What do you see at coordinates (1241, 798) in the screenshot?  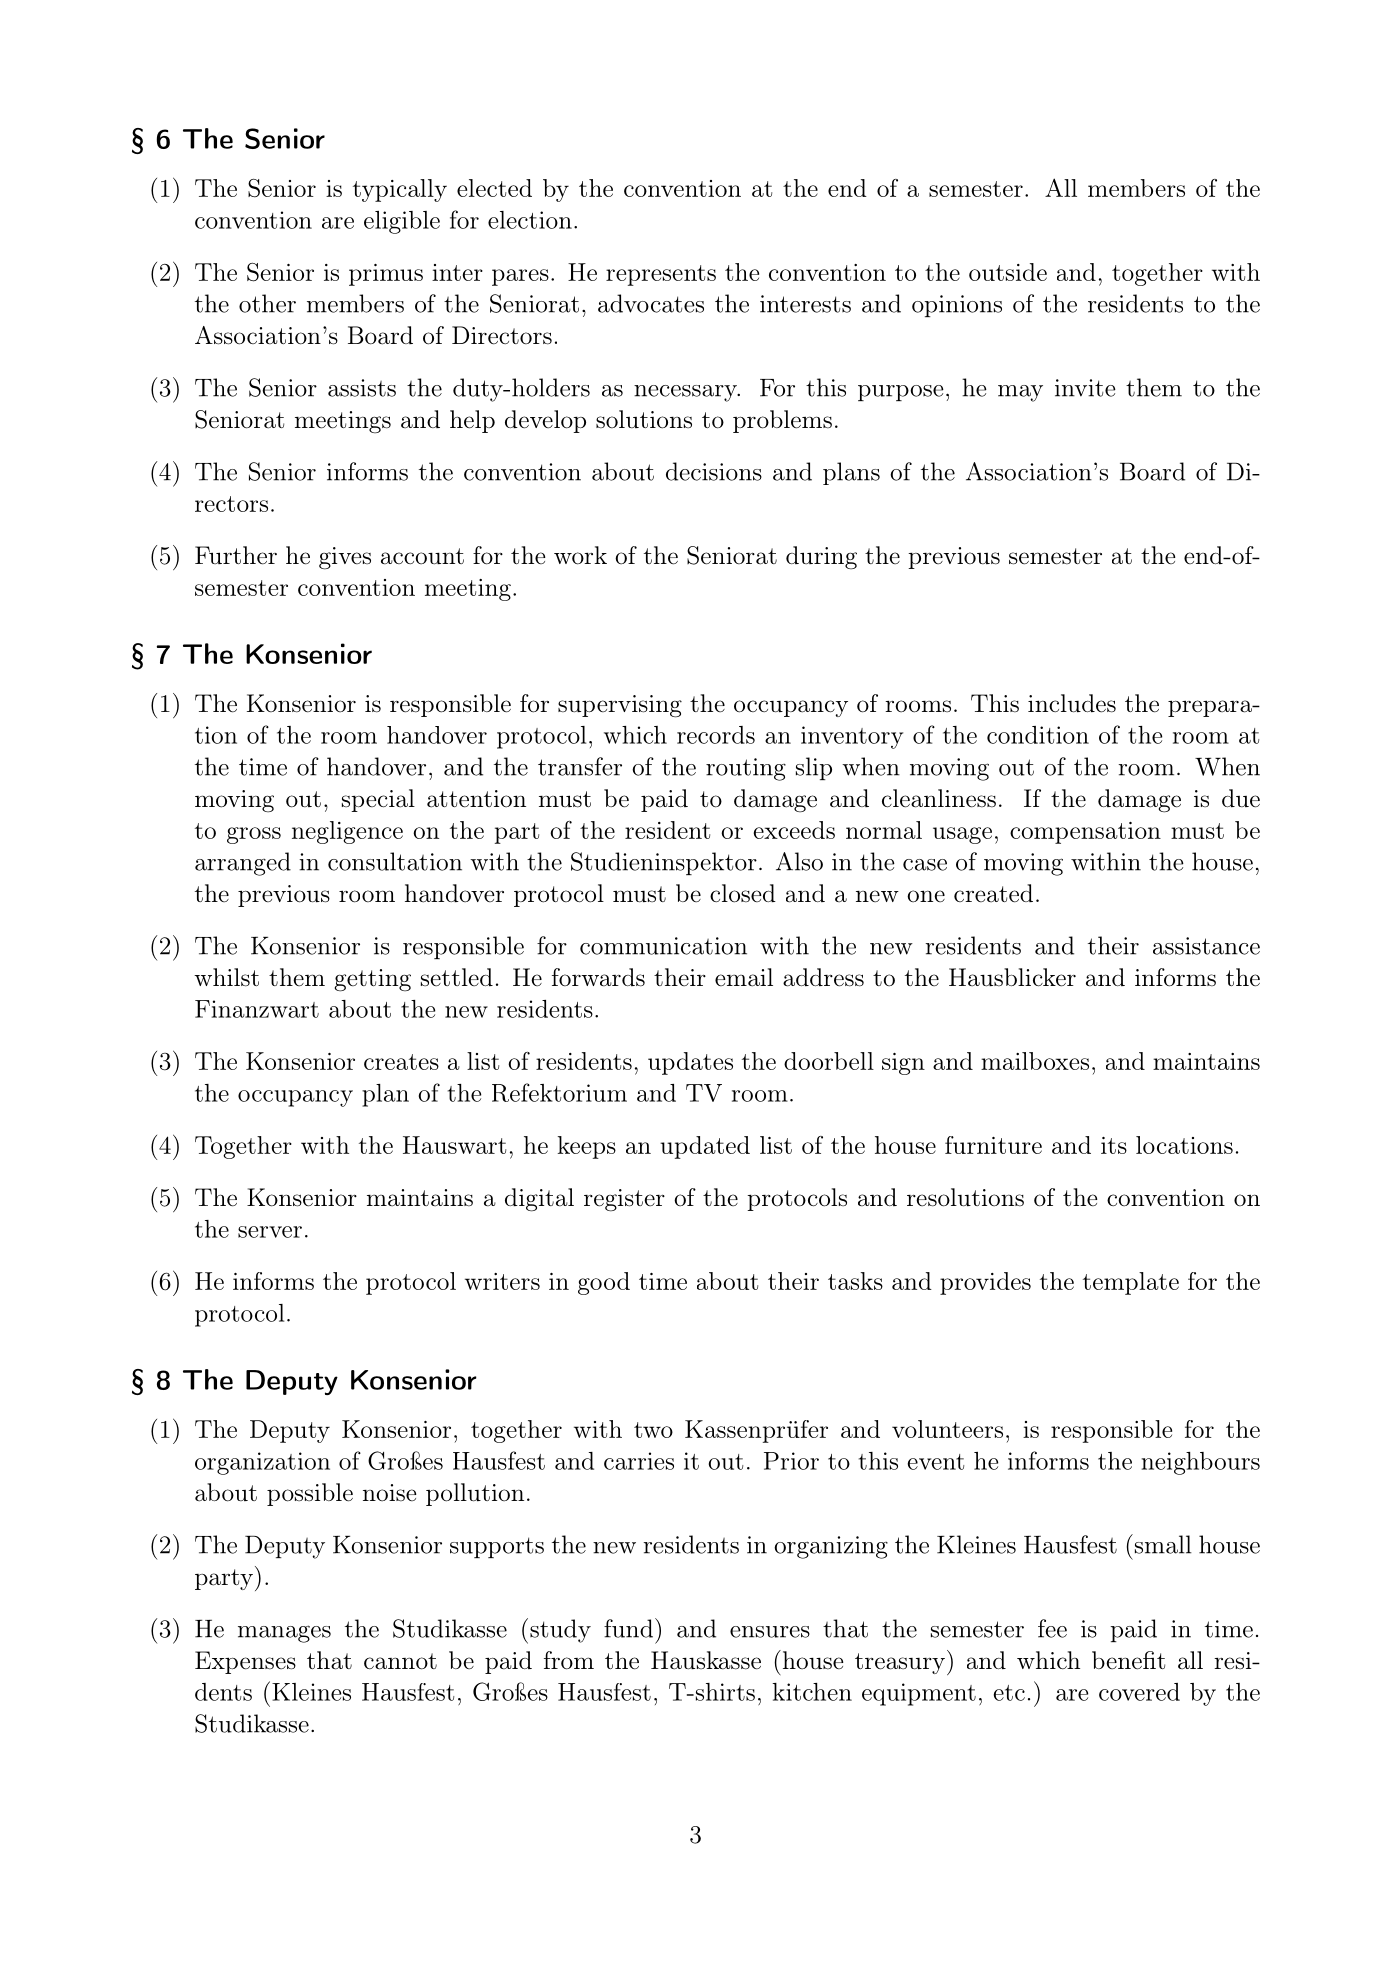 I see `due` at bounding box center [1241, 798].
